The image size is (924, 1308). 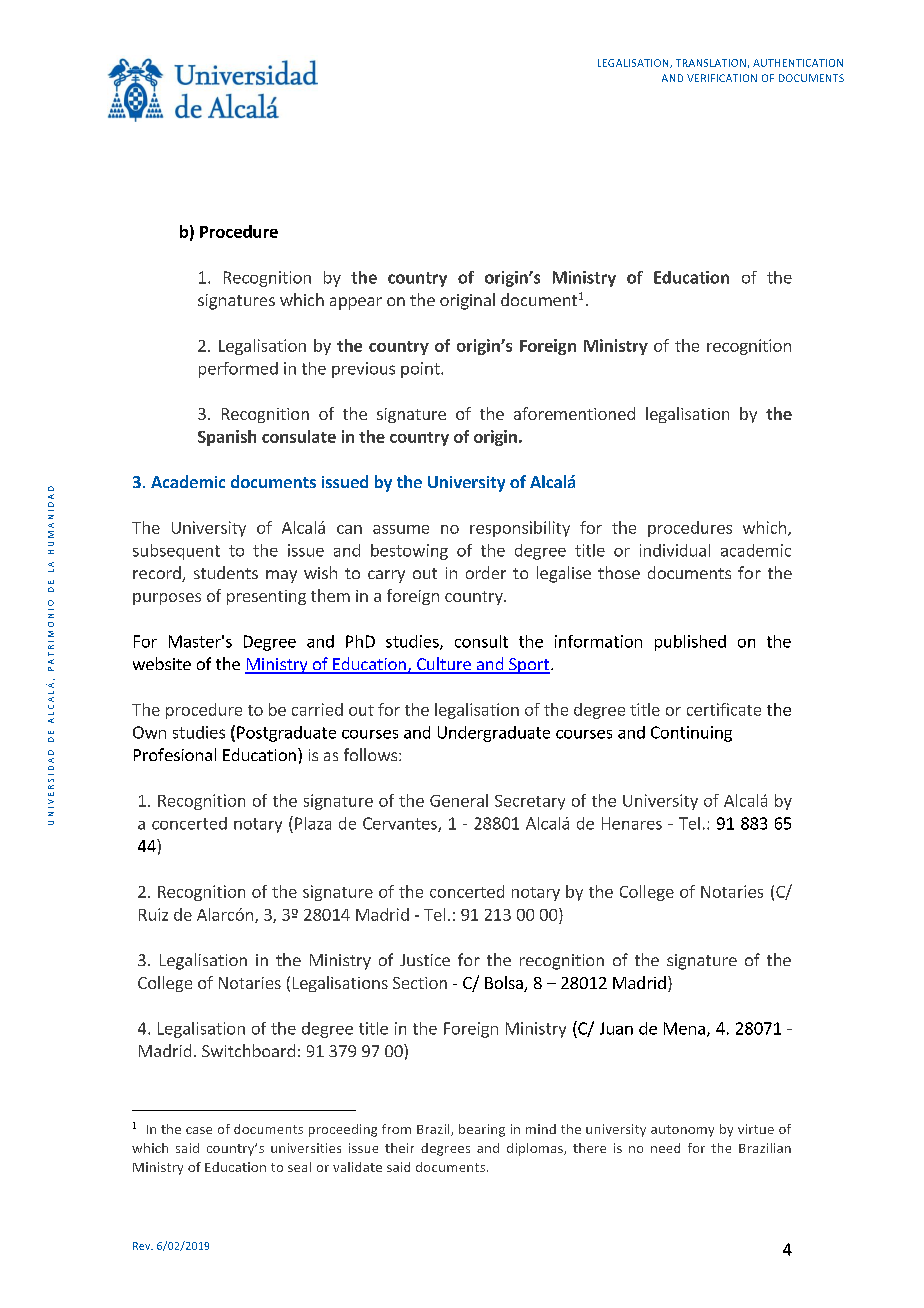 I want to click on virtue, so click(x=756, y=1129).
